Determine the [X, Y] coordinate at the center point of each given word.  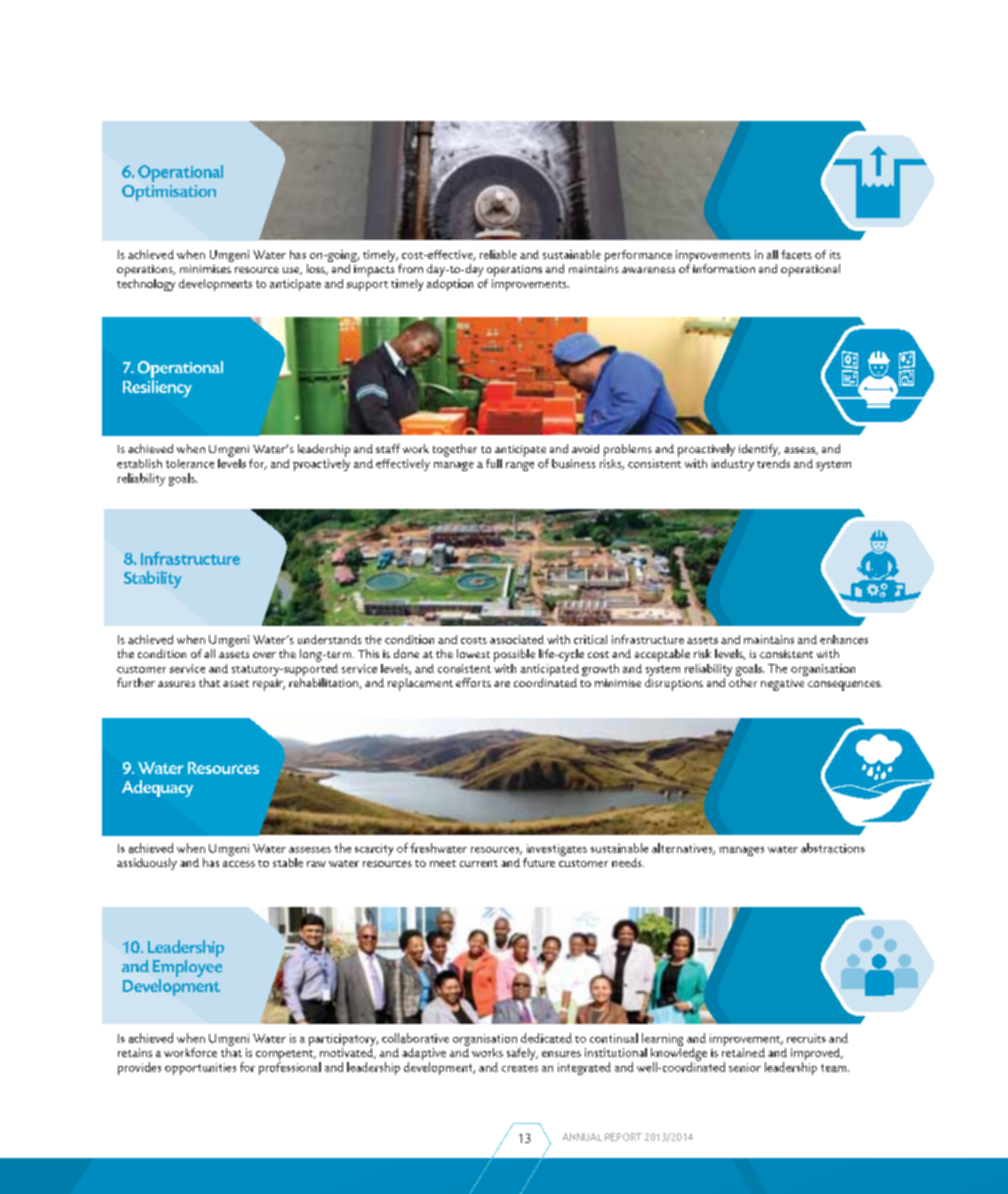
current [479, 863]
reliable [498, 254]
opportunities [200, 1069]
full [494, 463]
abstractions [833, 848]
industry [733, 465]
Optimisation [169, 193]
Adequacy [157, 788]
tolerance [190, 463]
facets [796, 254]
